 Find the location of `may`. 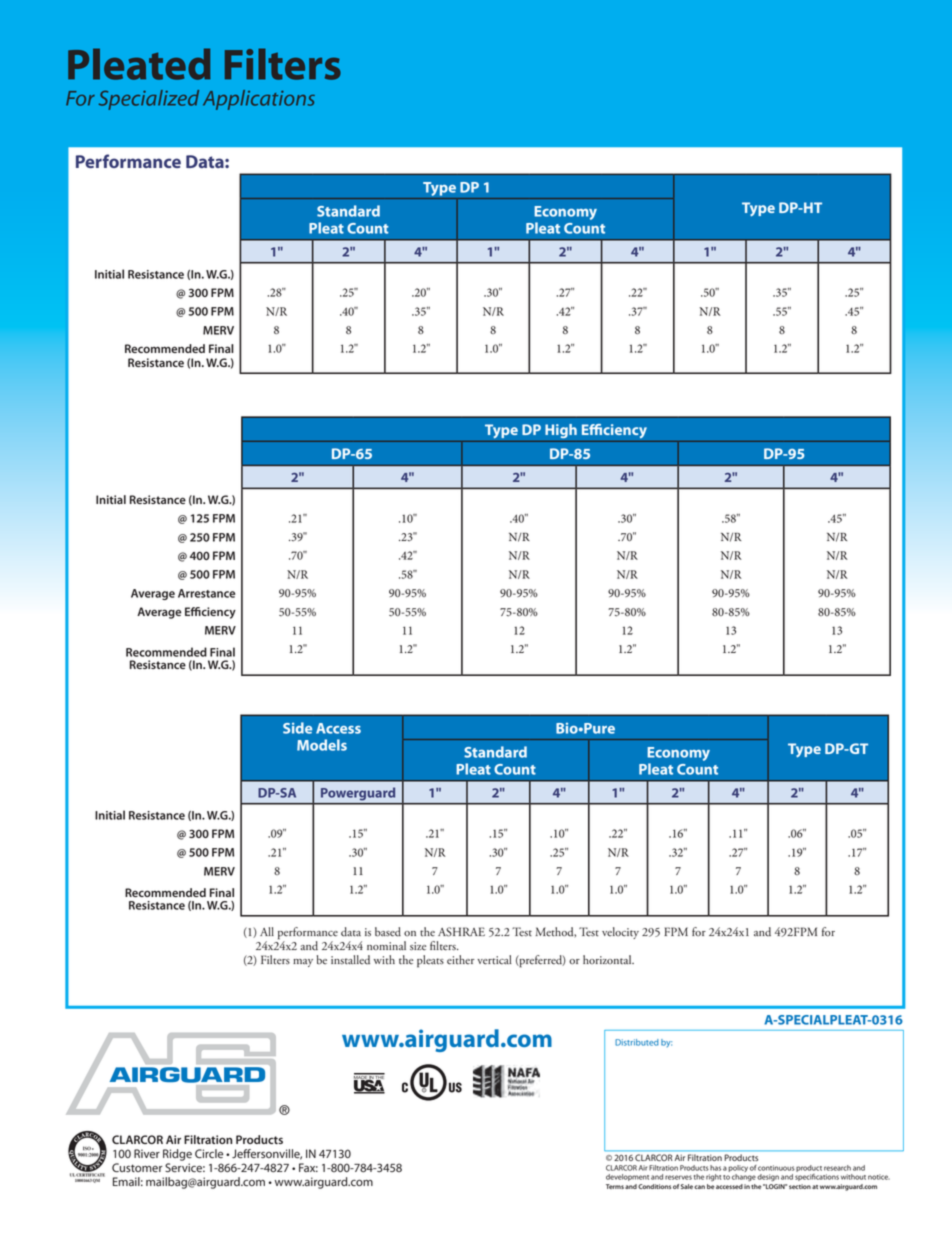

may is located at coordinates (303, 963).
